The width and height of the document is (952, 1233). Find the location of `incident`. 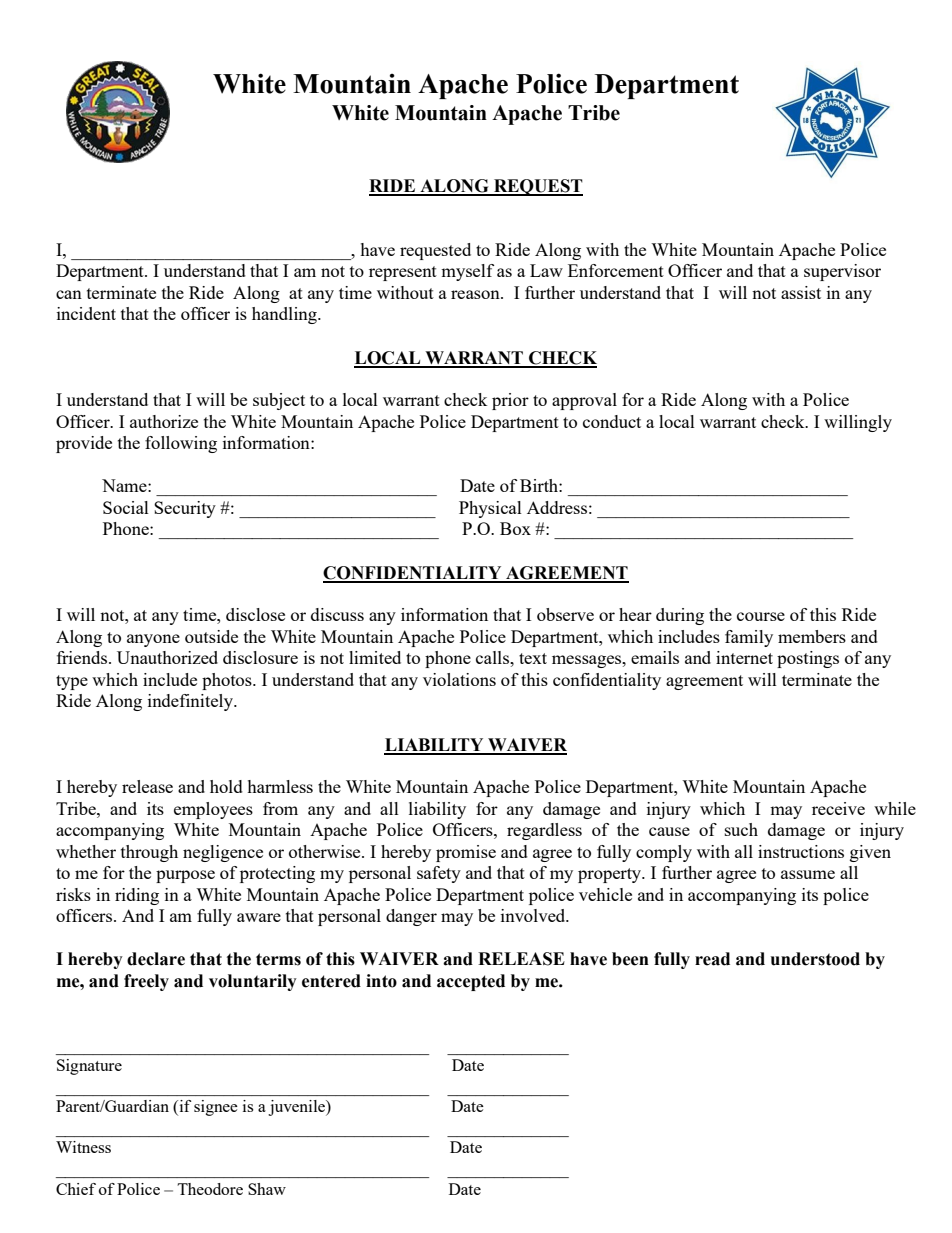

incident is located at coordinates (86, 313).
